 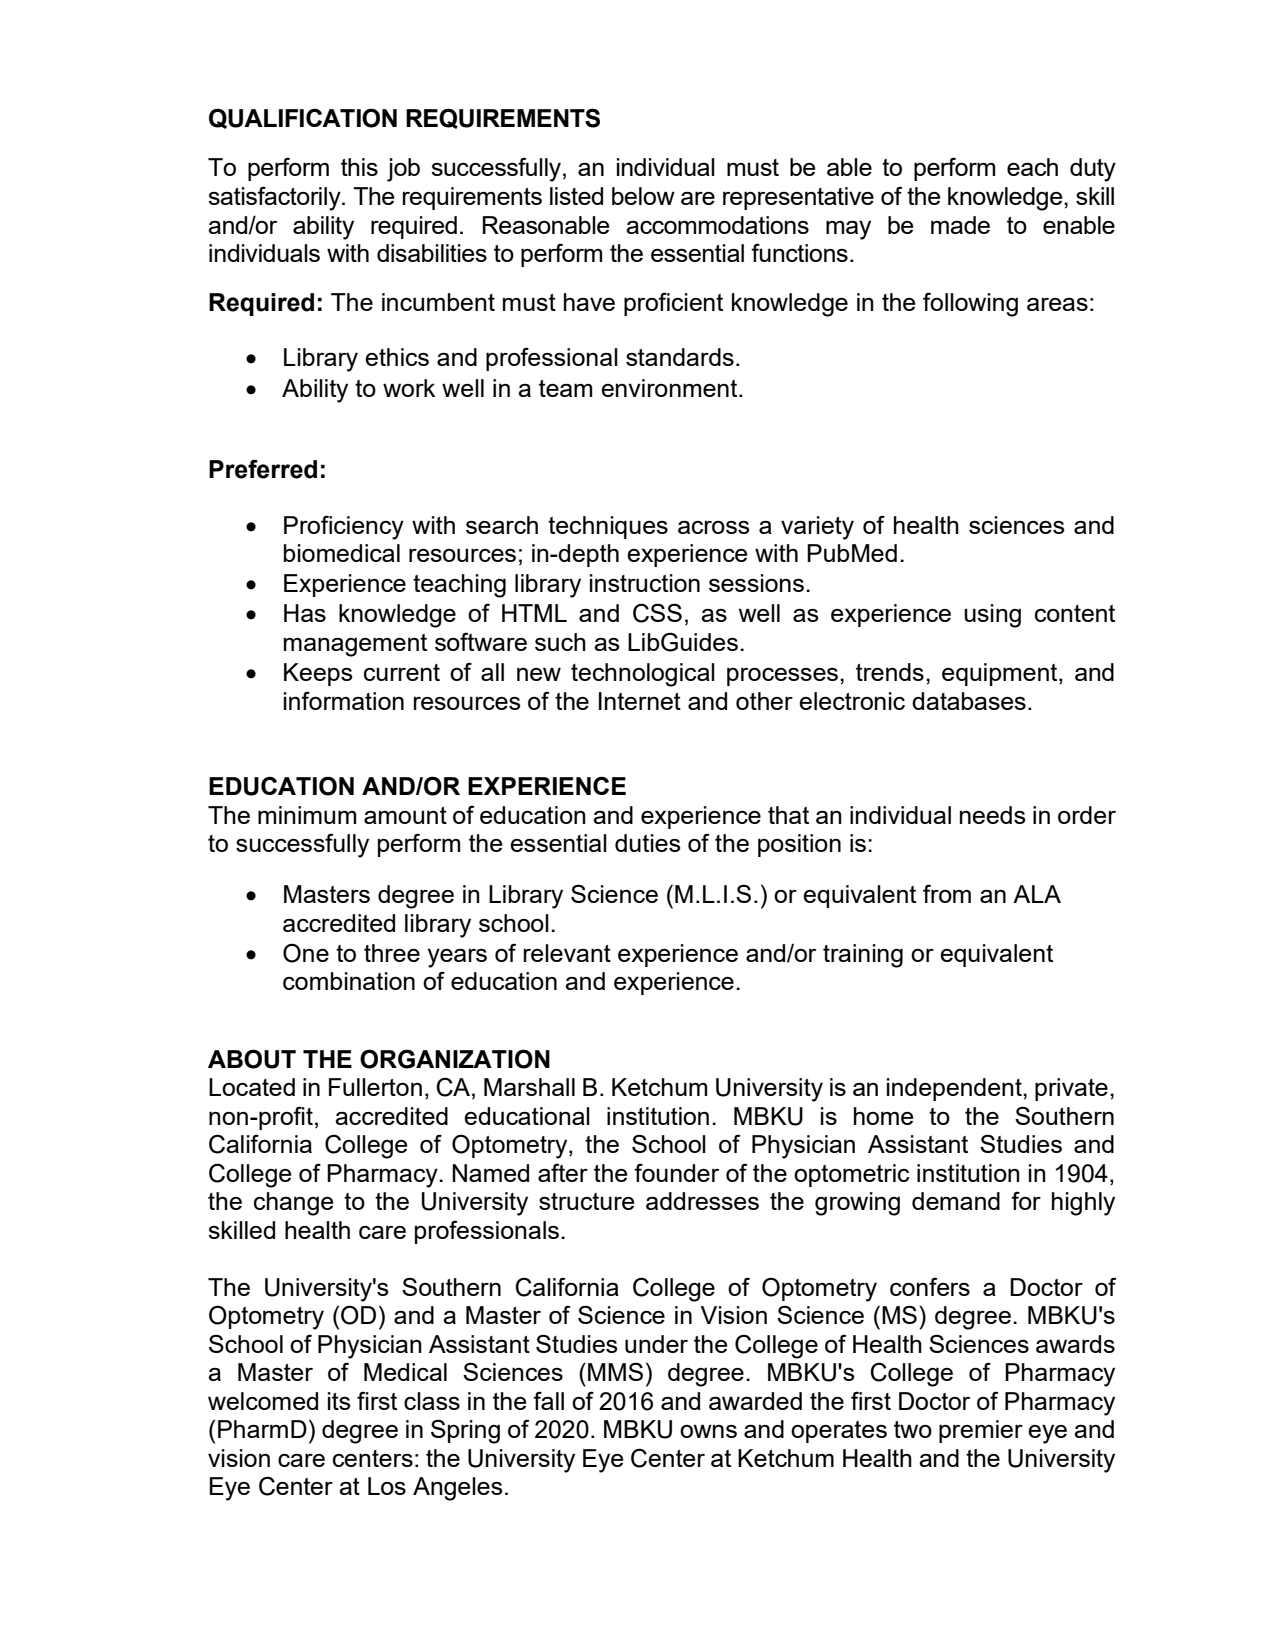 What do you see at coordinates (1001, 674) in the image?
I see `equipment` at bounding box center [1001, 674].
